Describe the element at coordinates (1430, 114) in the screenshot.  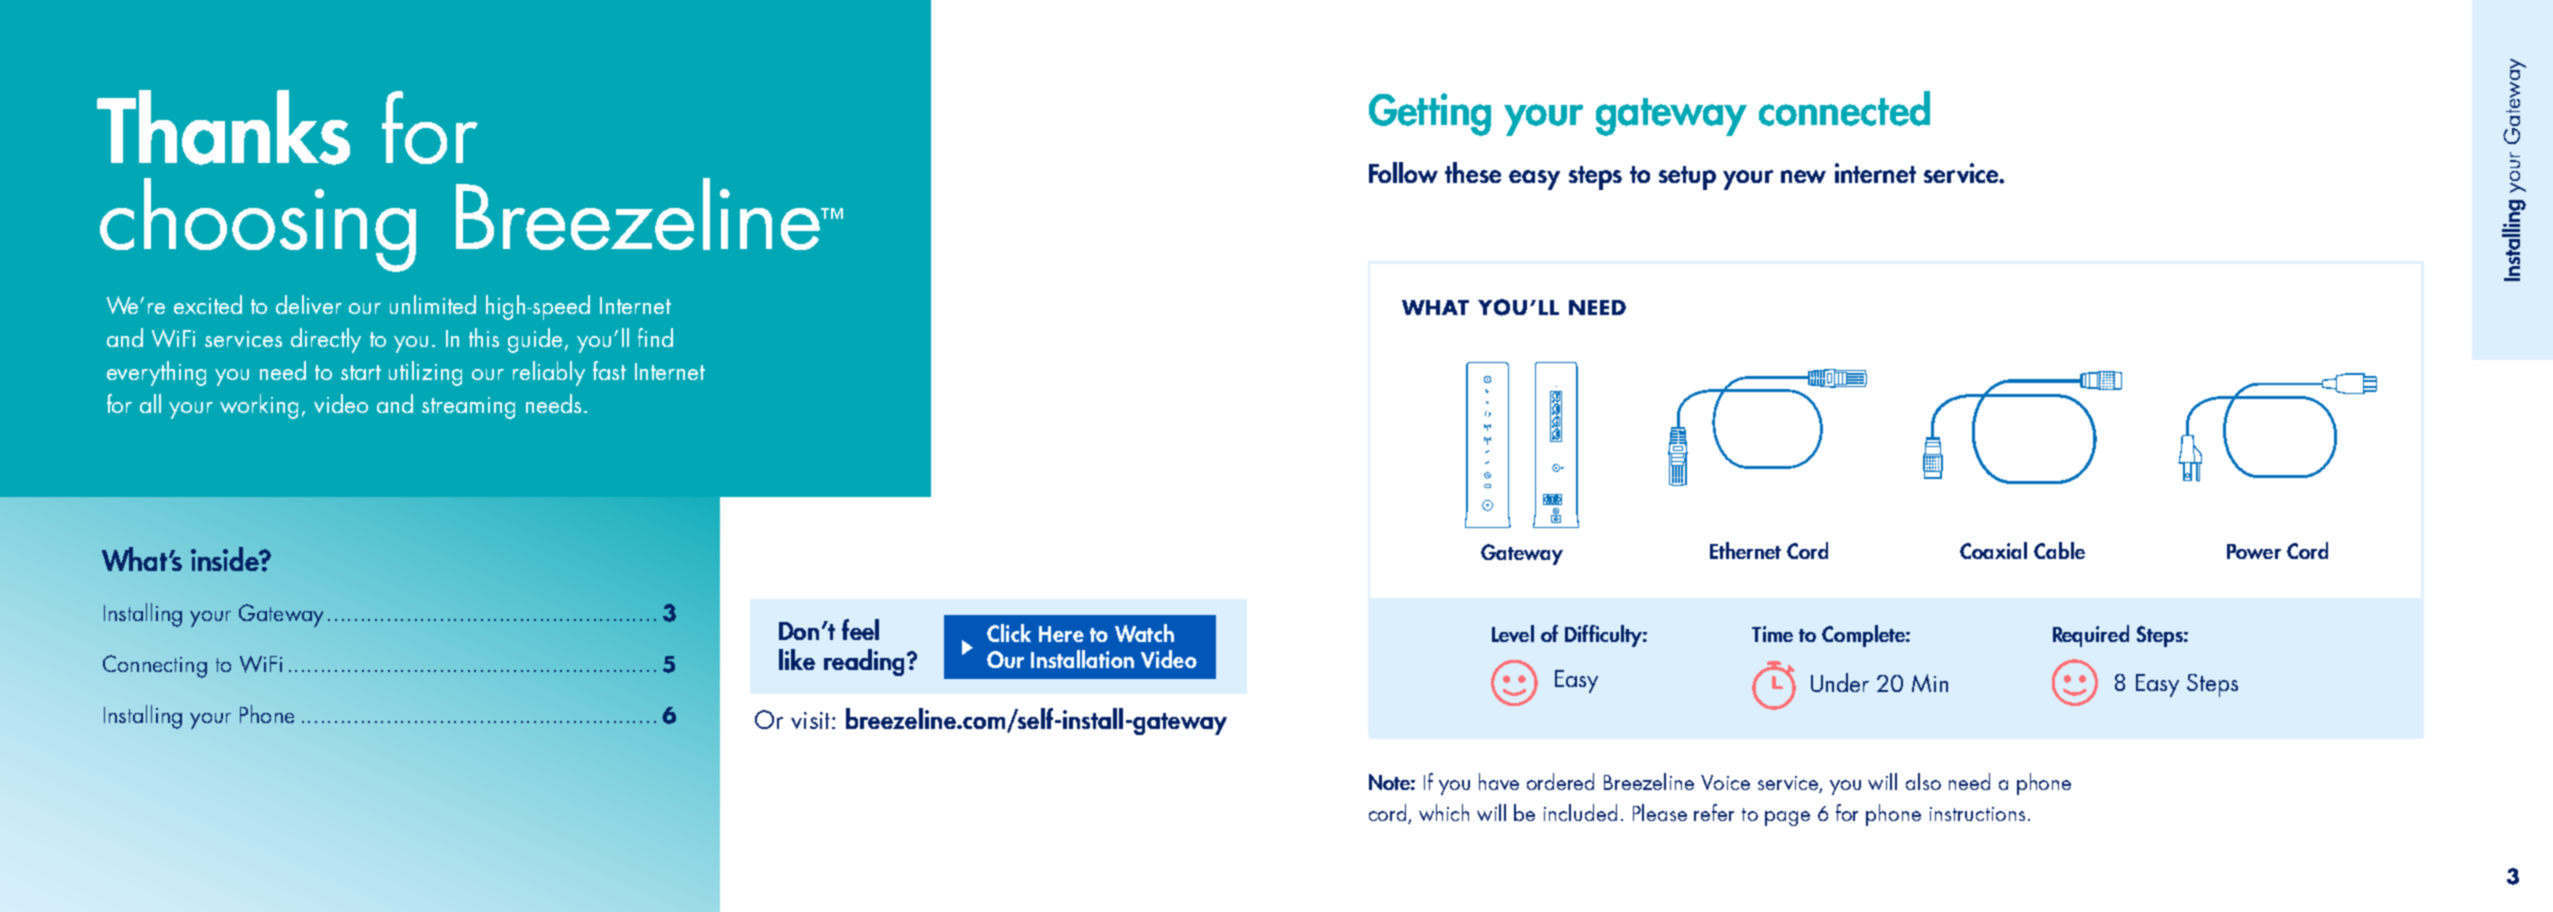
I see `Getting` at that location.
